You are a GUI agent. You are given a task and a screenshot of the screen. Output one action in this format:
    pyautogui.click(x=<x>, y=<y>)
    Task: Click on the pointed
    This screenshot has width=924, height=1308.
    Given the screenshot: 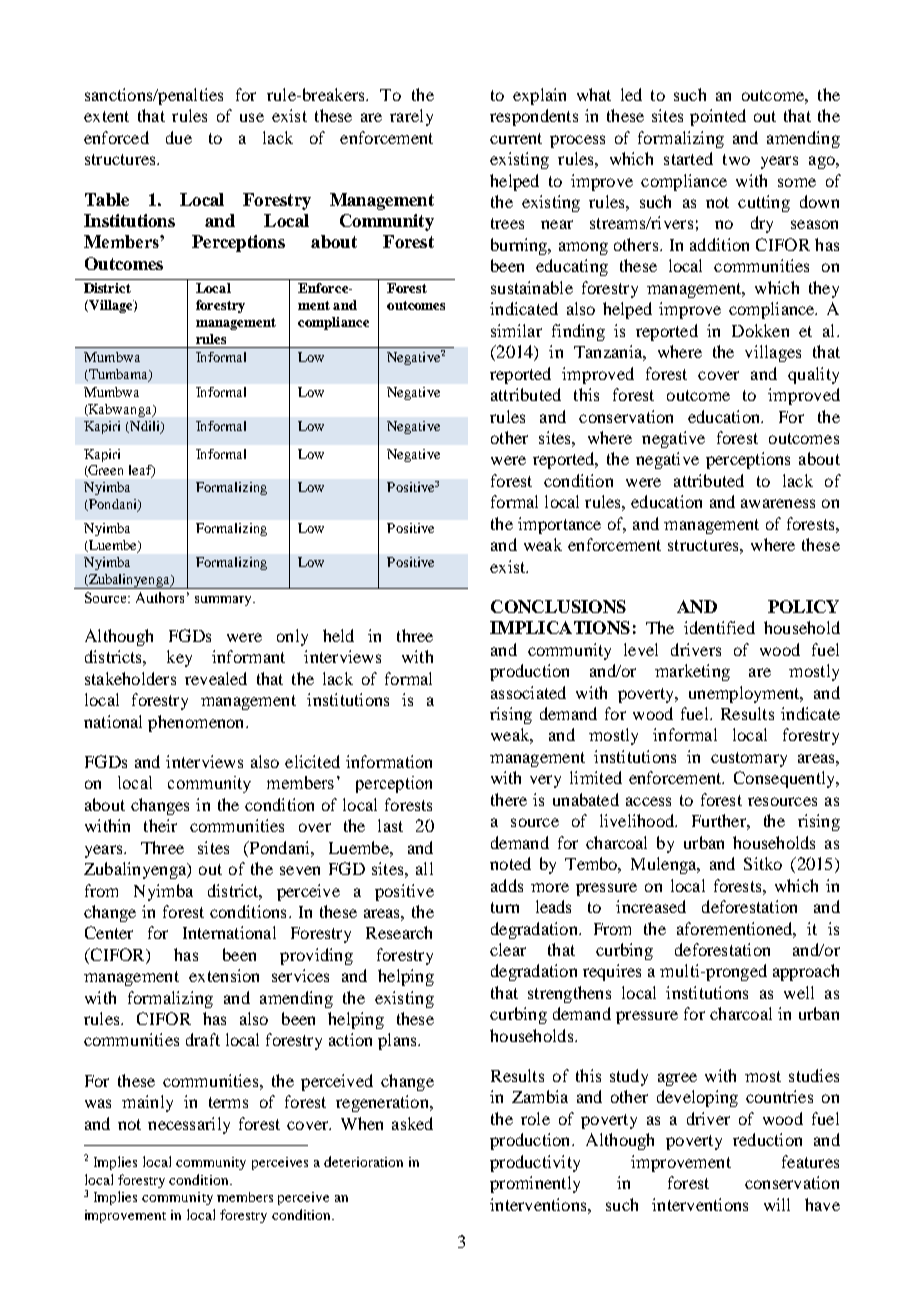 What is the action you would take?
    pyautogui.click(x=718, y=117)
